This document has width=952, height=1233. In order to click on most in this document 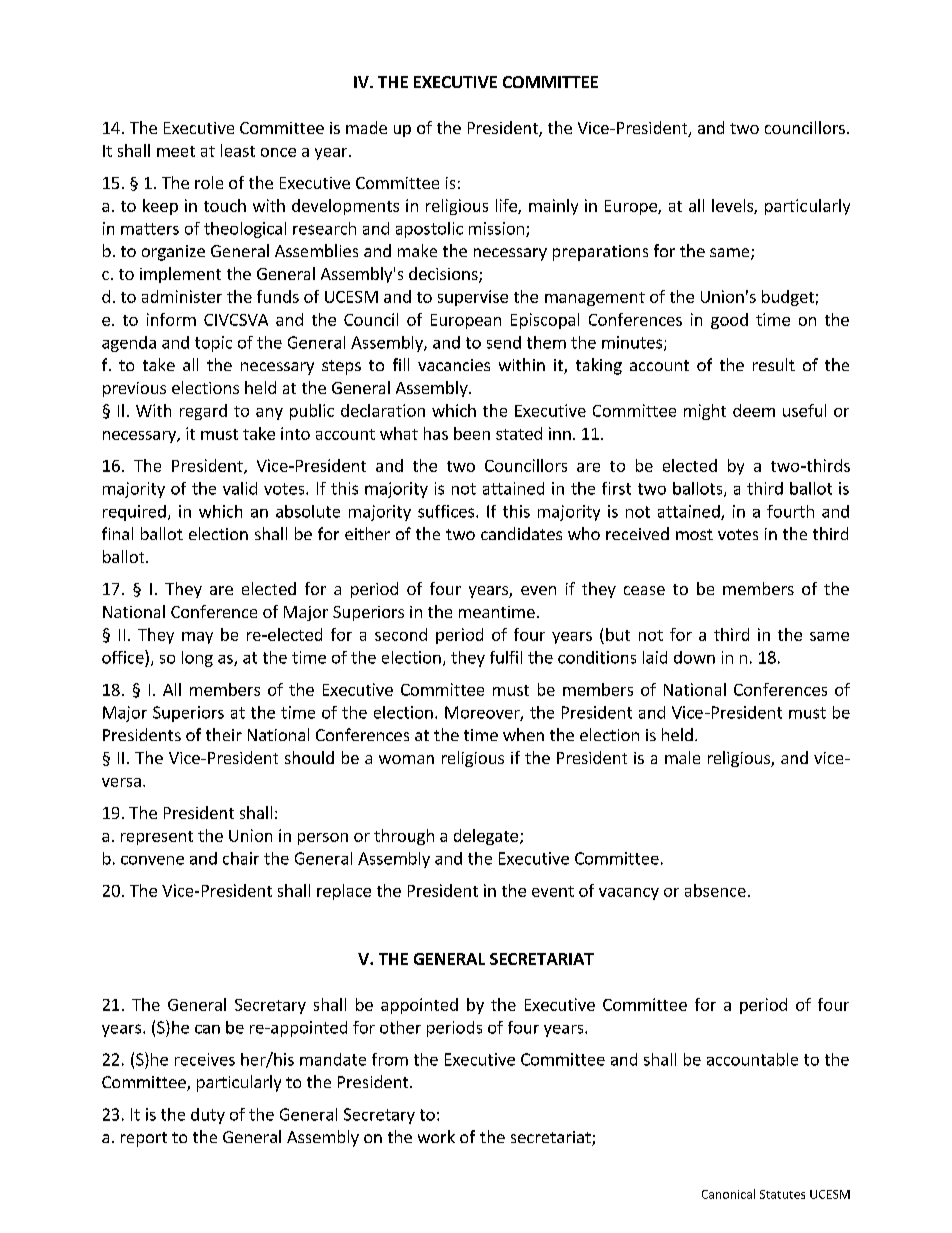, I will do `click(694, 534)`.
